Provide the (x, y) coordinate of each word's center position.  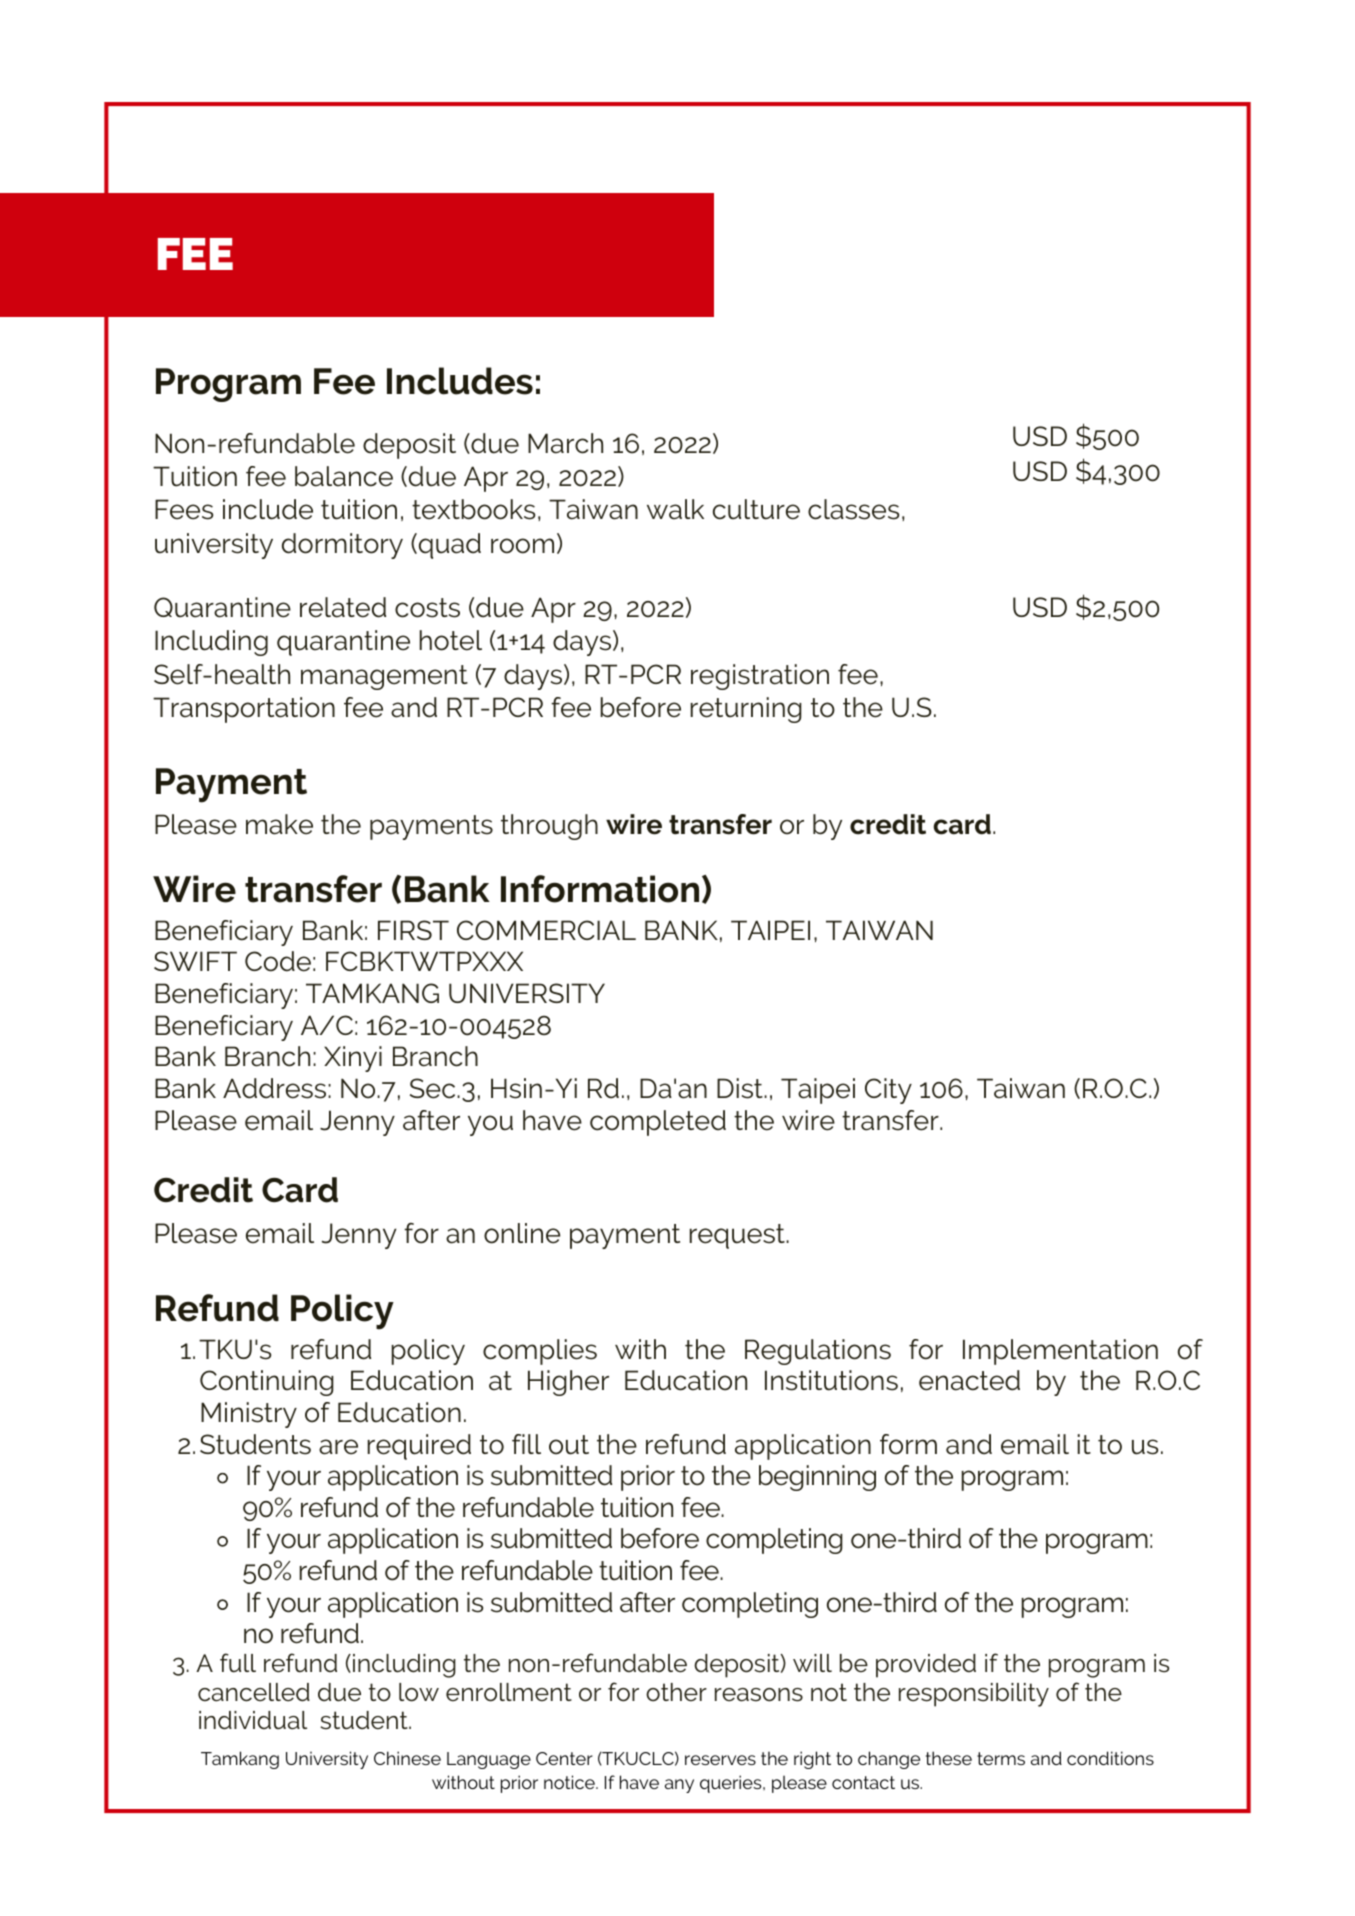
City (888, 1091)
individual (253, 1720)
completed (658, 1123)
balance (344, 476)
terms (1001, 1758)
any (679, 1786)
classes (853, 509)
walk (675, 509)
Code (278, 961)
